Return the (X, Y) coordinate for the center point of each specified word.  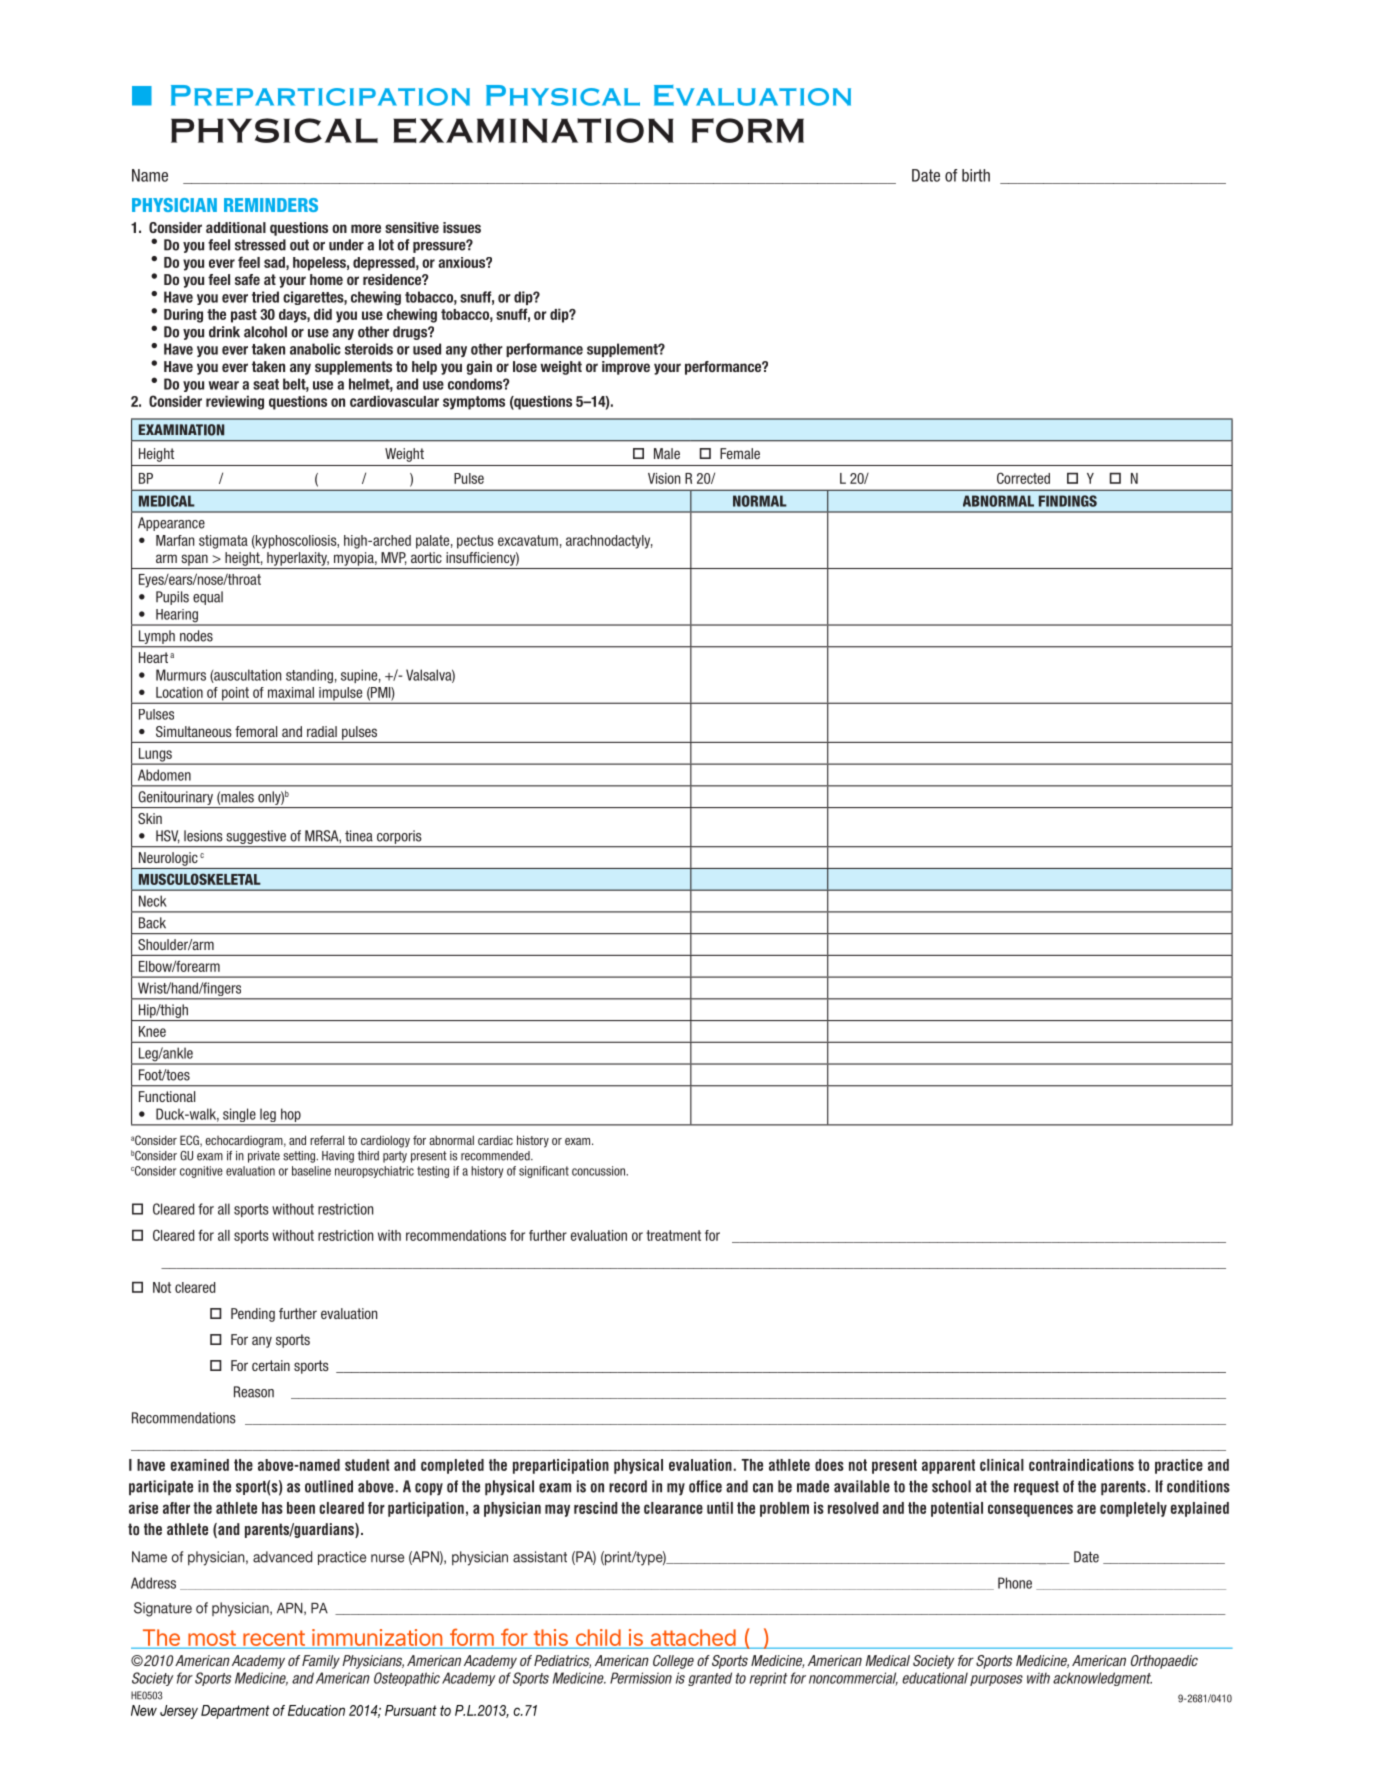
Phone (1015, 1583)
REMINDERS (271, 205)
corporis (399, 837)
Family (321, 1662)
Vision (664, 478)
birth (976, 175)
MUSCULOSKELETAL (200, 879)
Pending (253, 1315)
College (673, 1662)
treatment (673, 1235)
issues (462, 227)
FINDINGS (1068, 501)
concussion (599, 1171)
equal (208, 598)
